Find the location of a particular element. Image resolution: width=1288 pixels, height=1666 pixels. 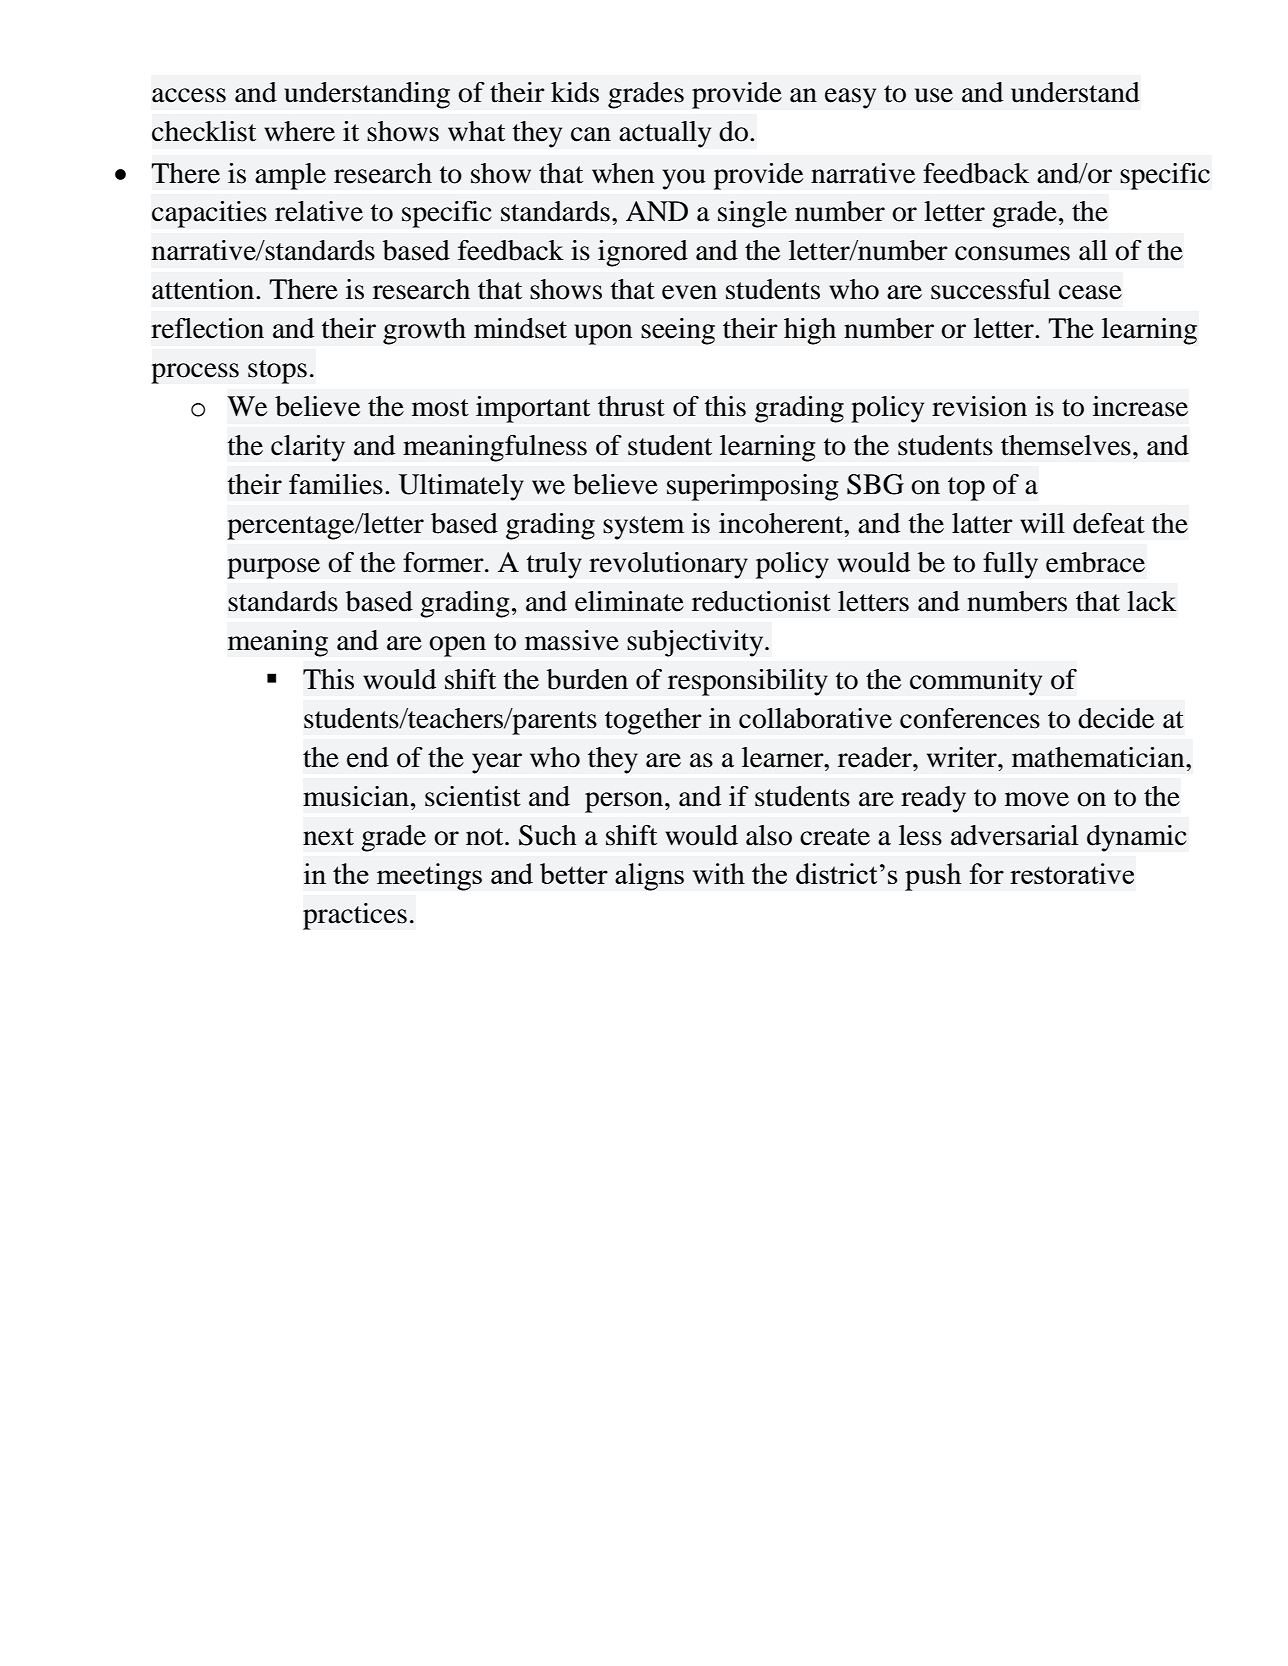

use is located at coordinates (934, 95).
